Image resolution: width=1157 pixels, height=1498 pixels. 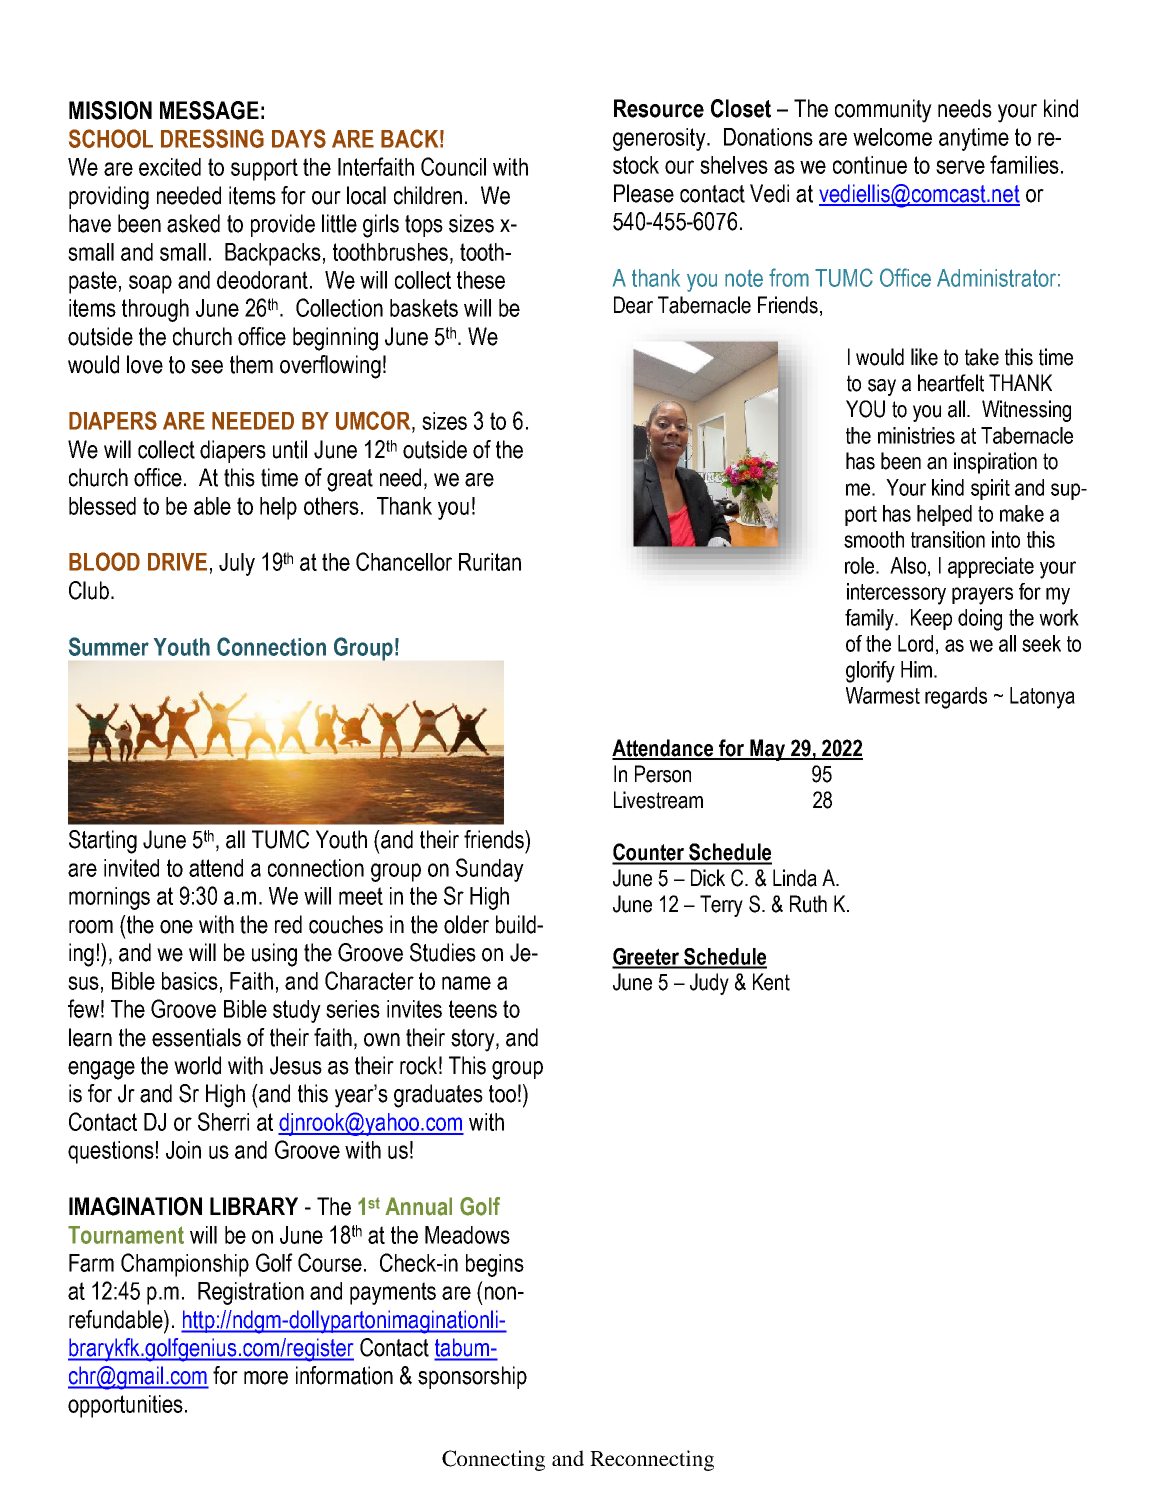 I want to click on more, so click(x=266, y=1378).
